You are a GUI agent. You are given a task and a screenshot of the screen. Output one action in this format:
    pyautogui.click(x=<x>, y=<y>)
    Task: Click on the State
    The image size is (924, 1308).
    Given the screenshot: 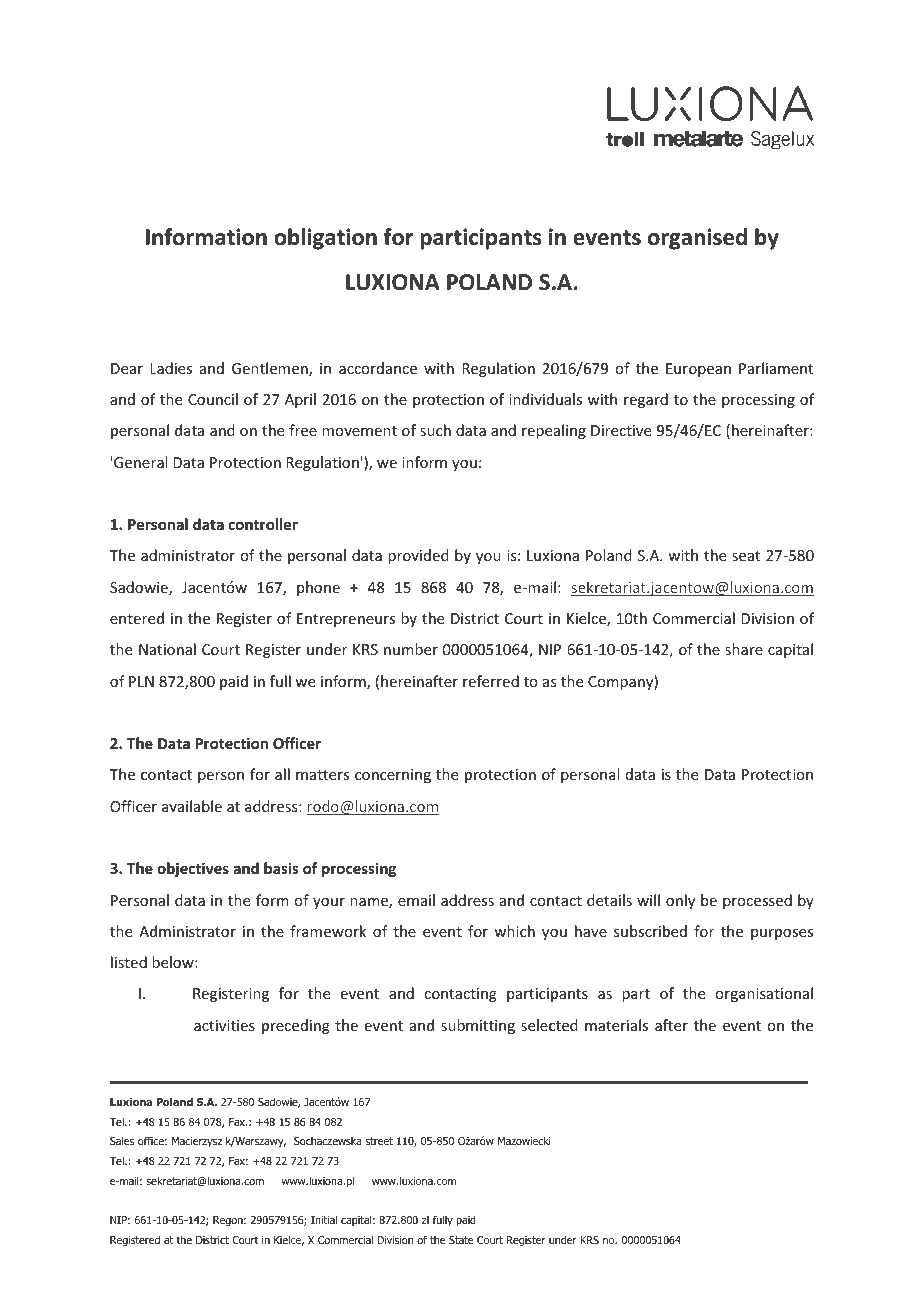 What is the action you would take?
    pyautogui.click(x=461, y=1240)
